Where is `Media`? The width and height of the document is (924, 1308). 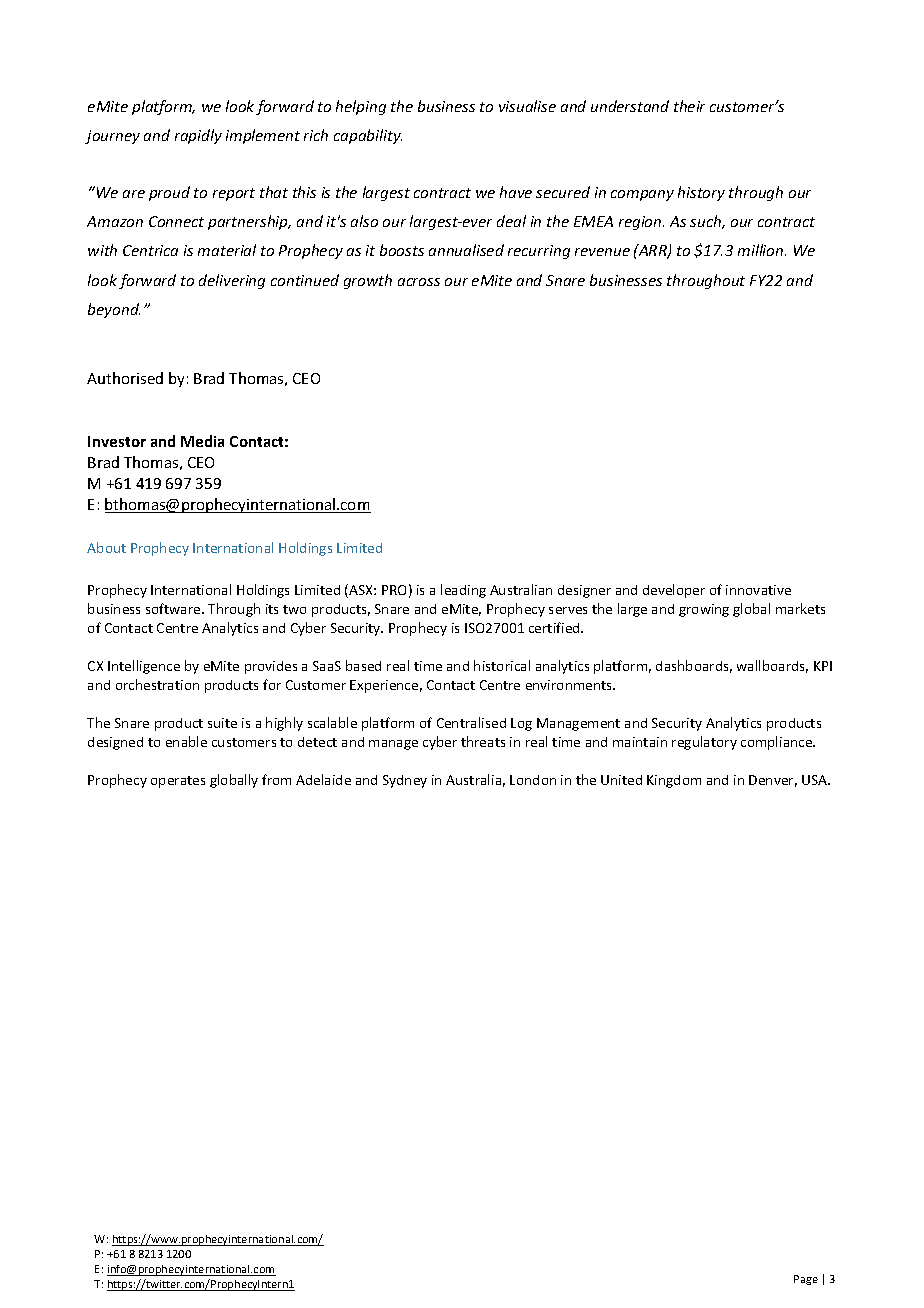 Media is located at coordinates (202, 441).
